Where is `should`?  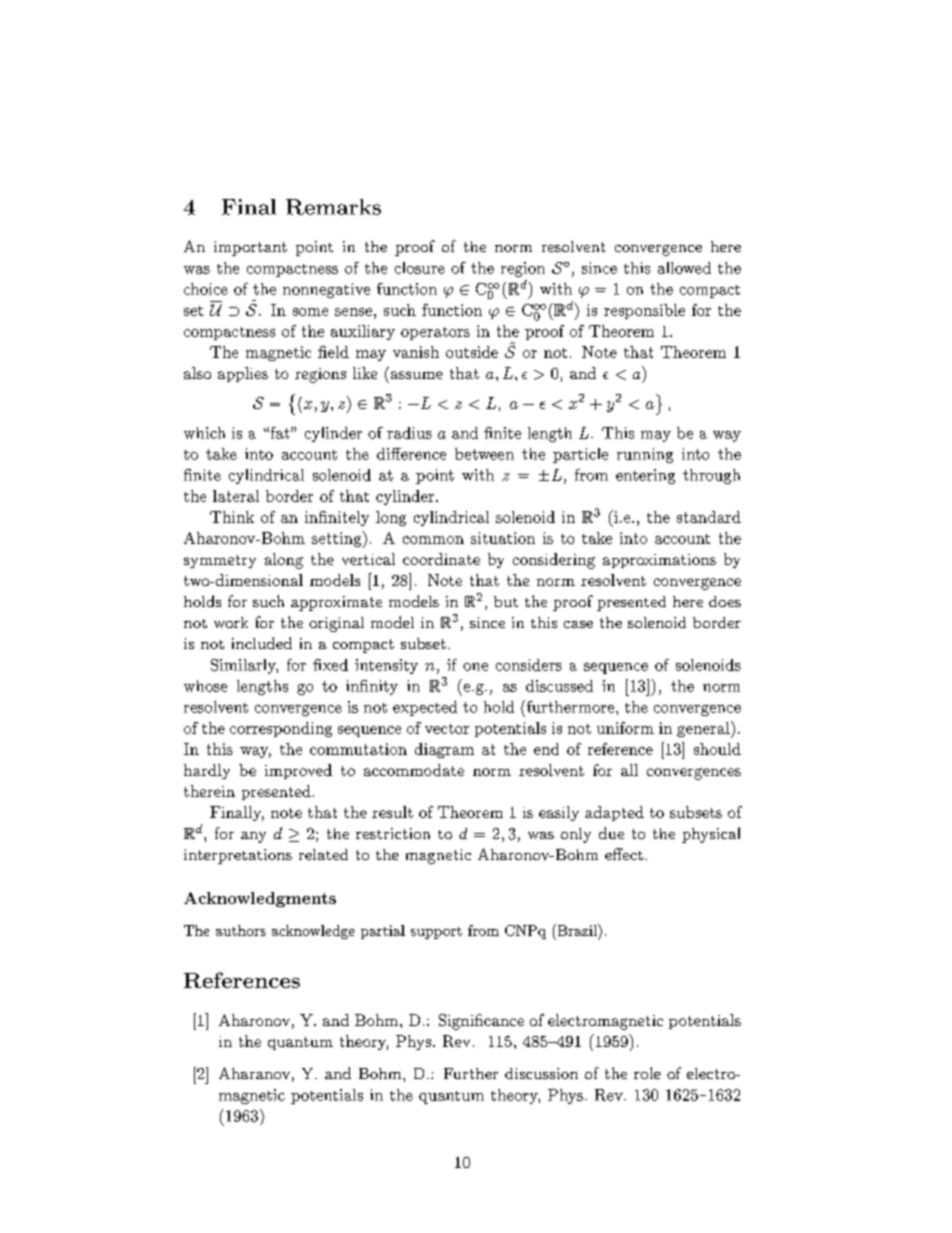
should is located at coordinates (717, 749).
